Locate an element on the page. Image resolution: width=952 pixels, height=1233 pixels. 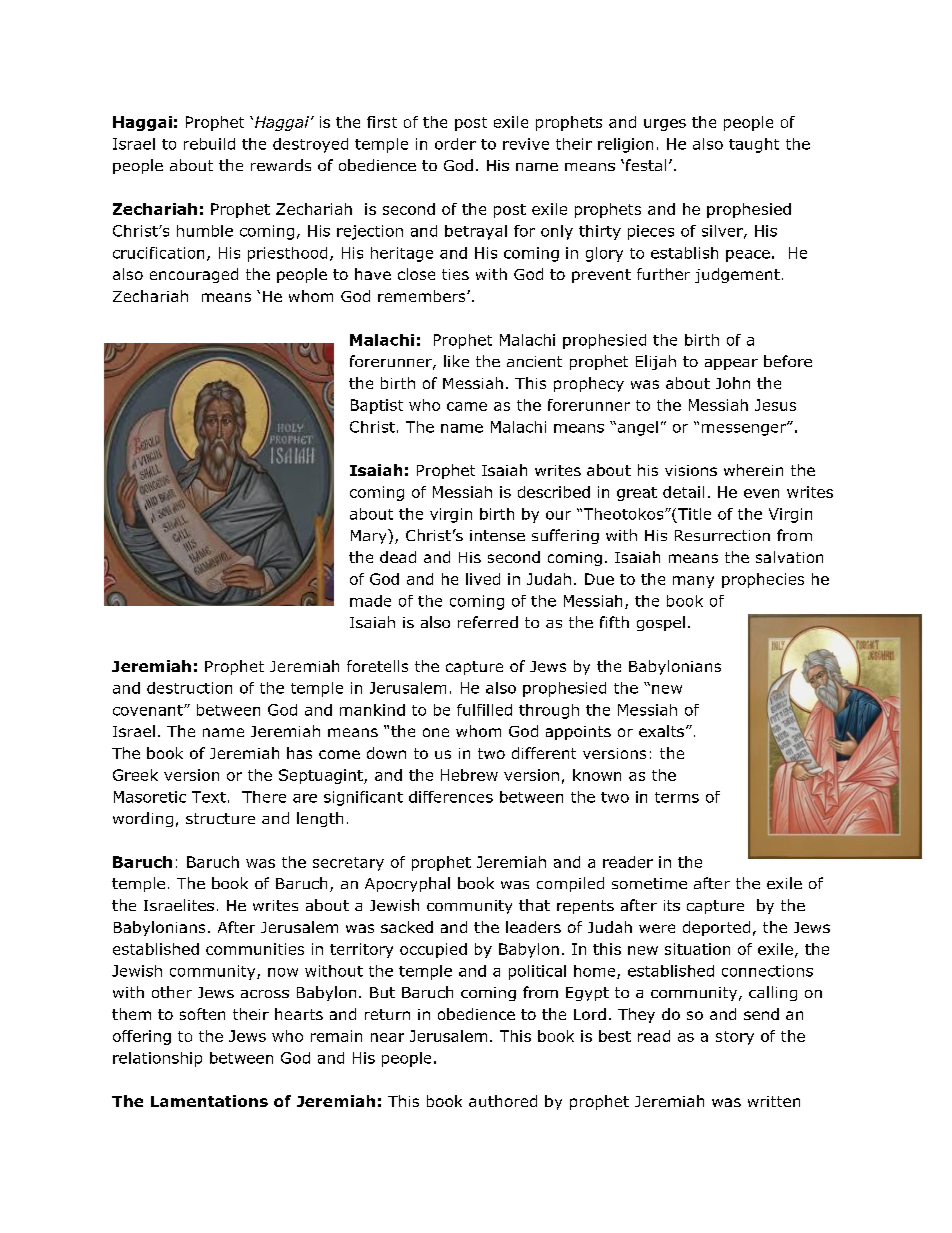
taught is located at coordinates (754, 145).
